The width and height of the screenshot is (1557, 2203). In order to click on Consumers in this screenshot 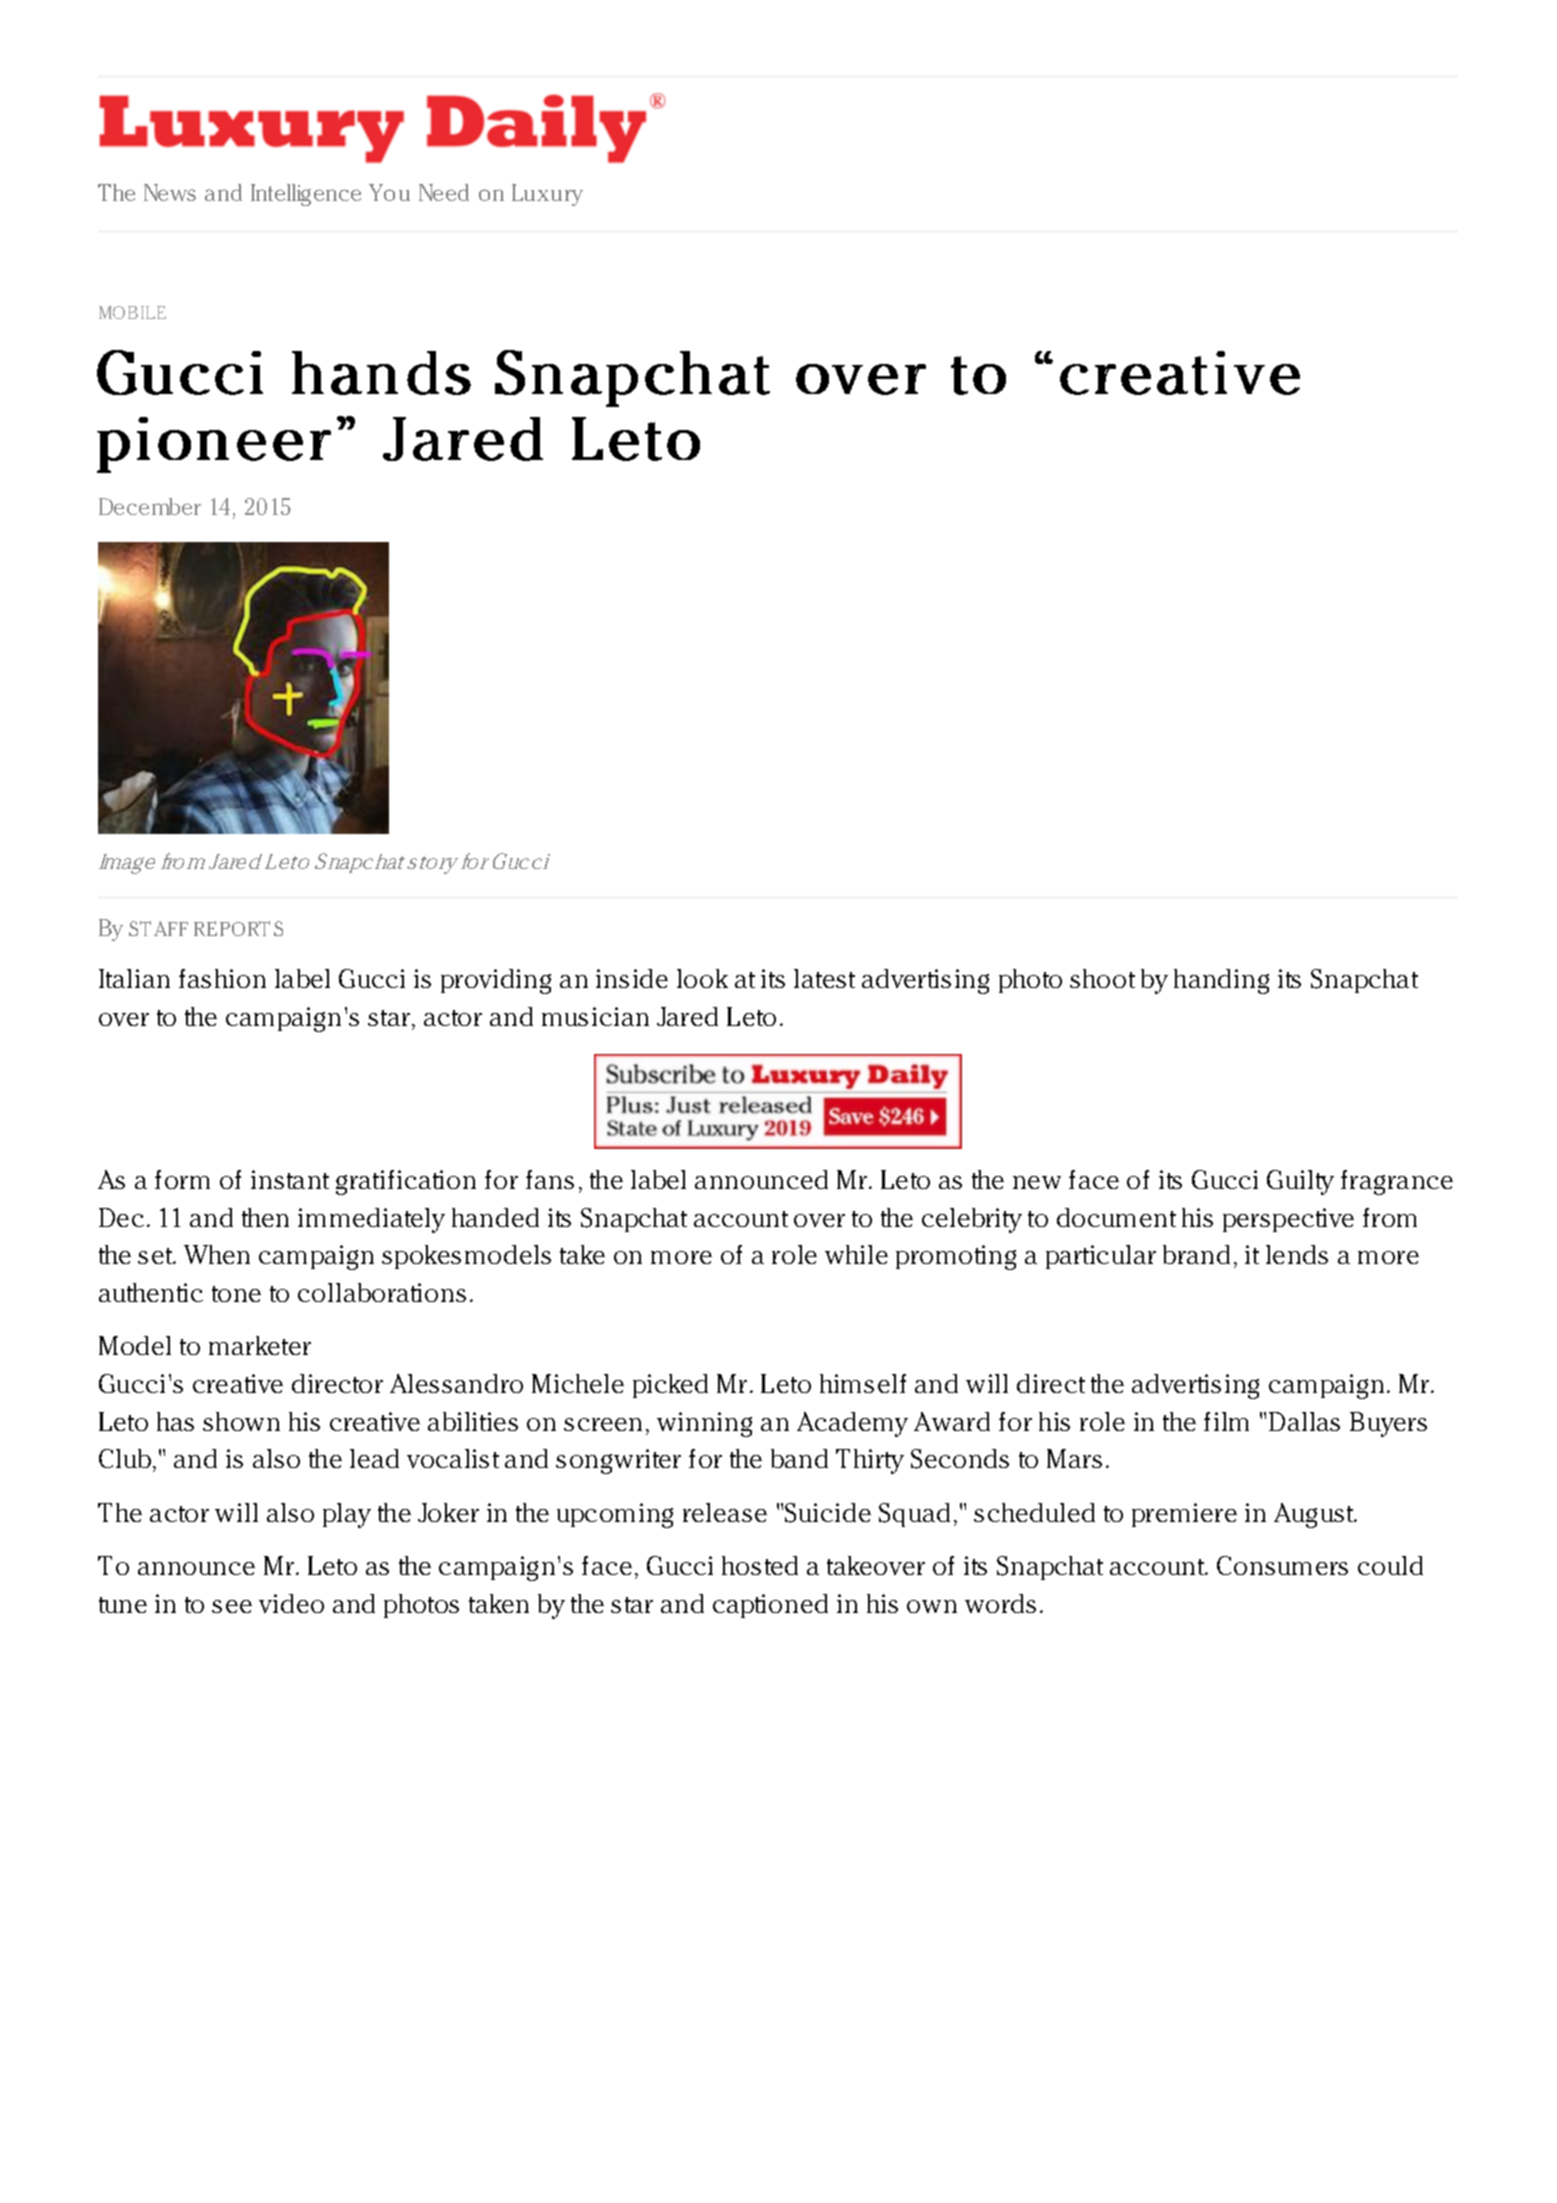, I will do `click(1282, 1565)`.
